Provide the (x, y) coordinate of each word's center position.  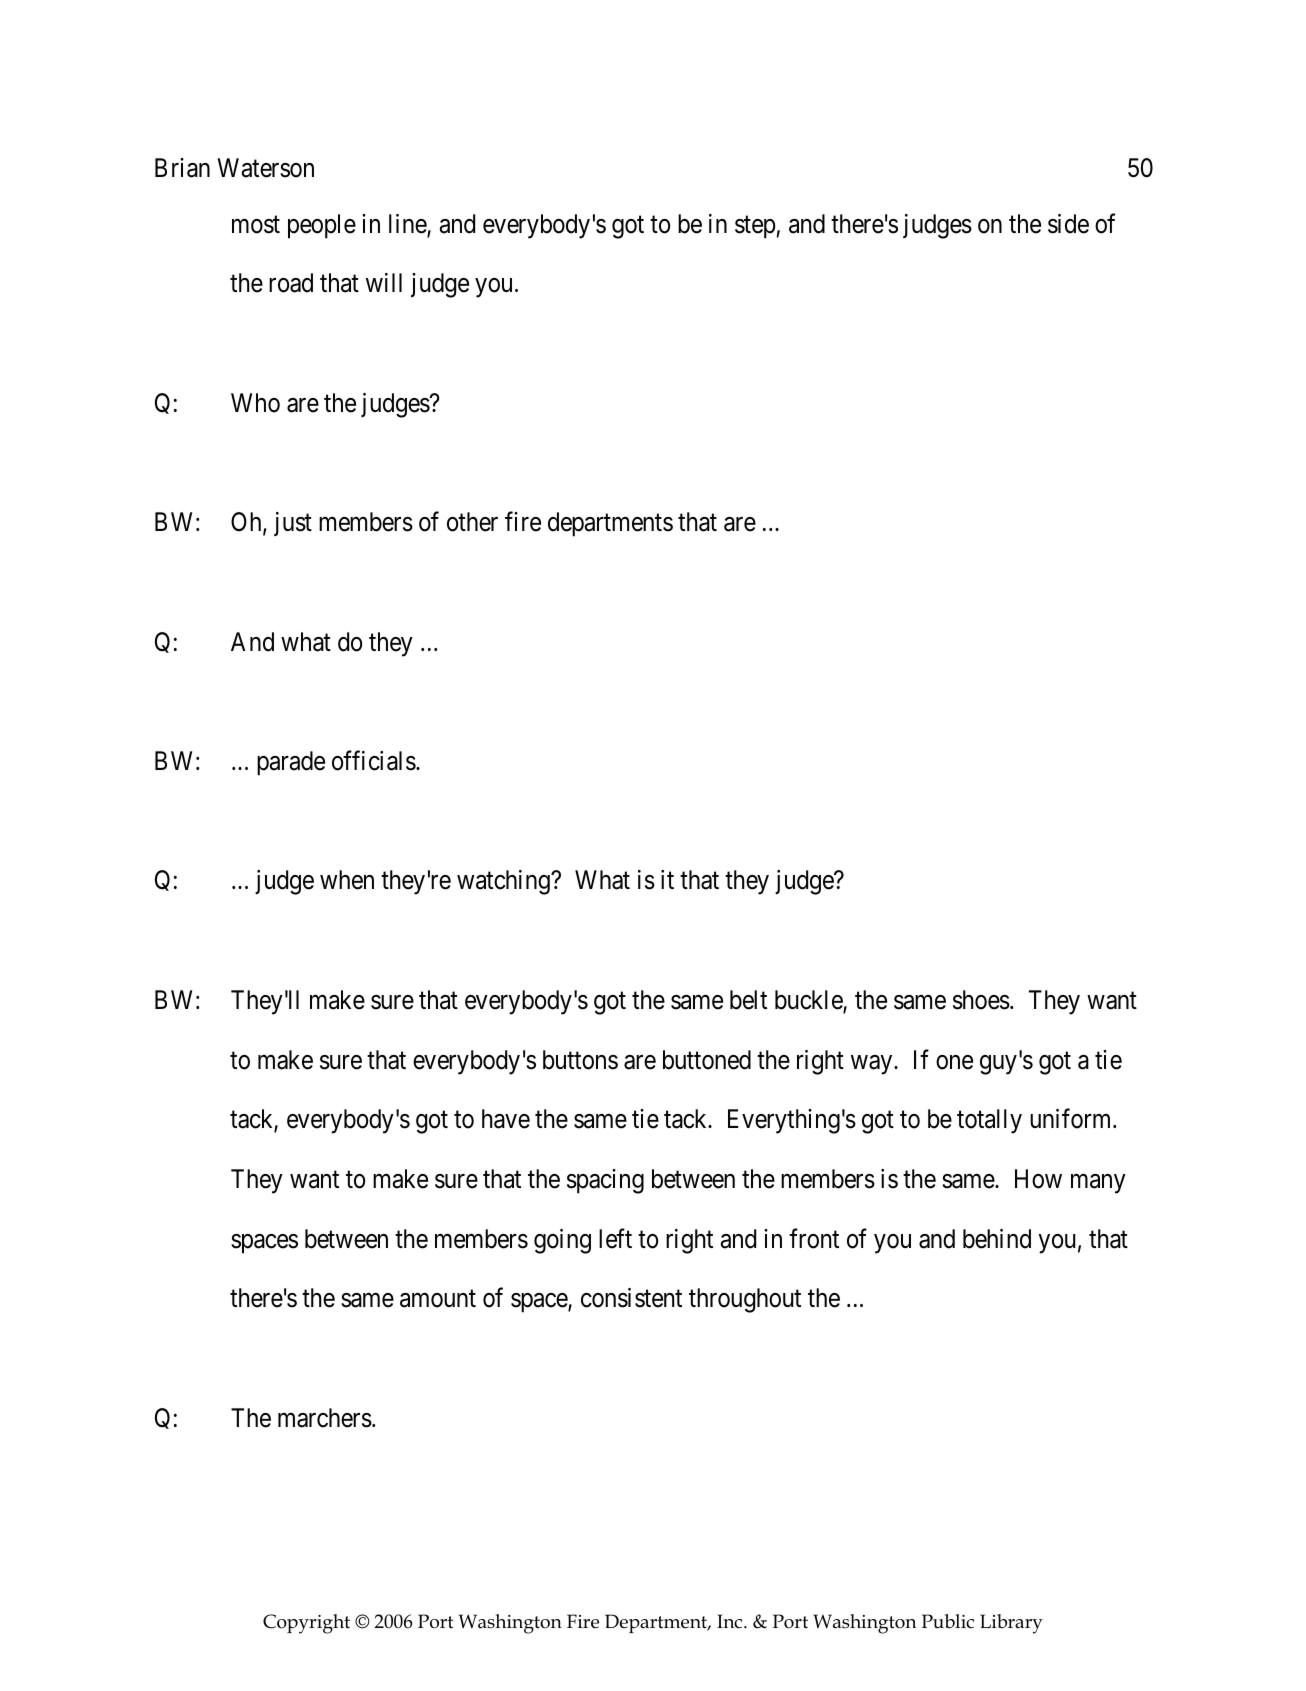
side (1068, 224)
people (322, 226)
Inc (731, 1621)
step (755, 227)
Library (1011, 1624)
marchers (325, 1418)
